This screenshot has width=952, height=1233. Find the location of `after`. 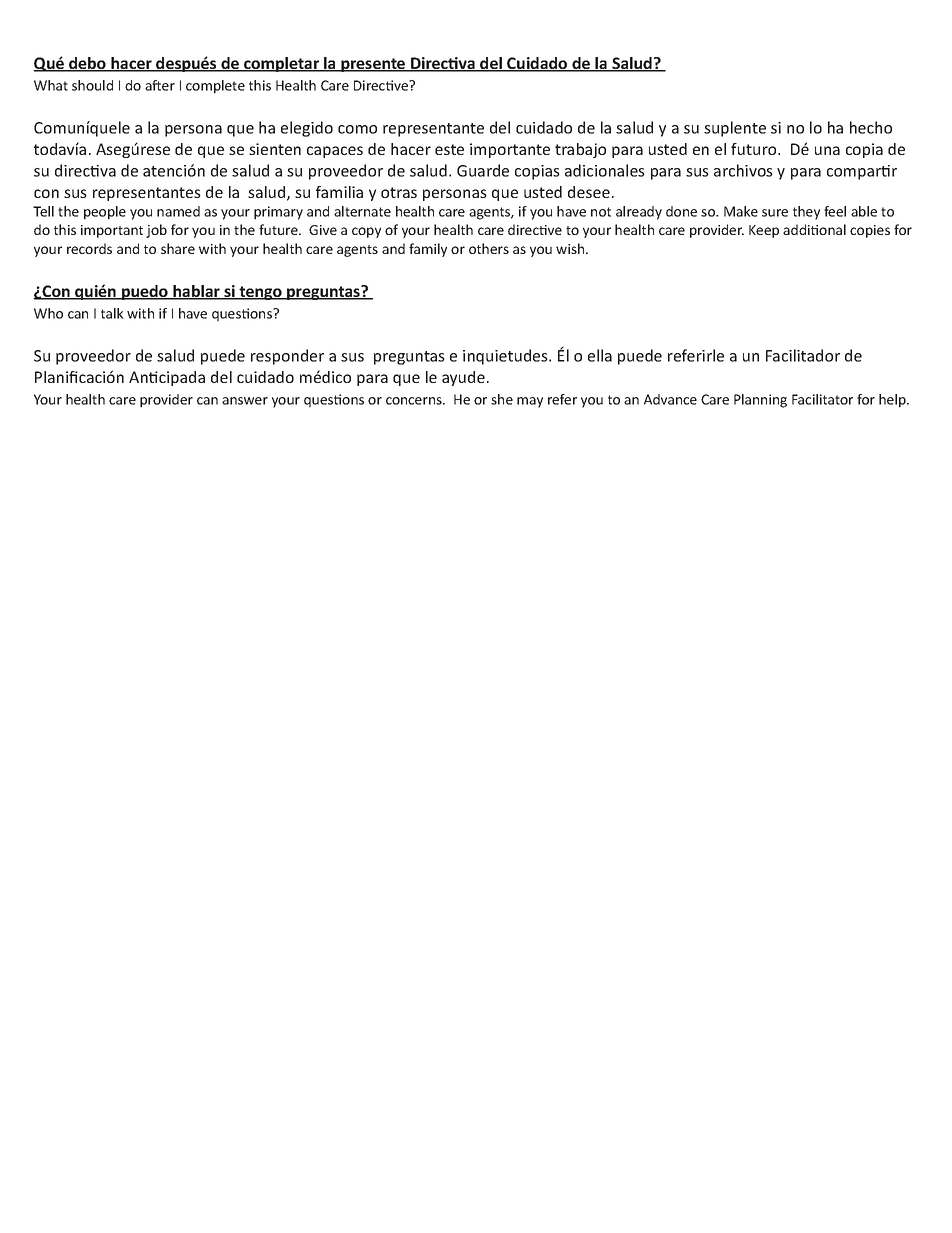

after is located at coordinates (160, 85).
